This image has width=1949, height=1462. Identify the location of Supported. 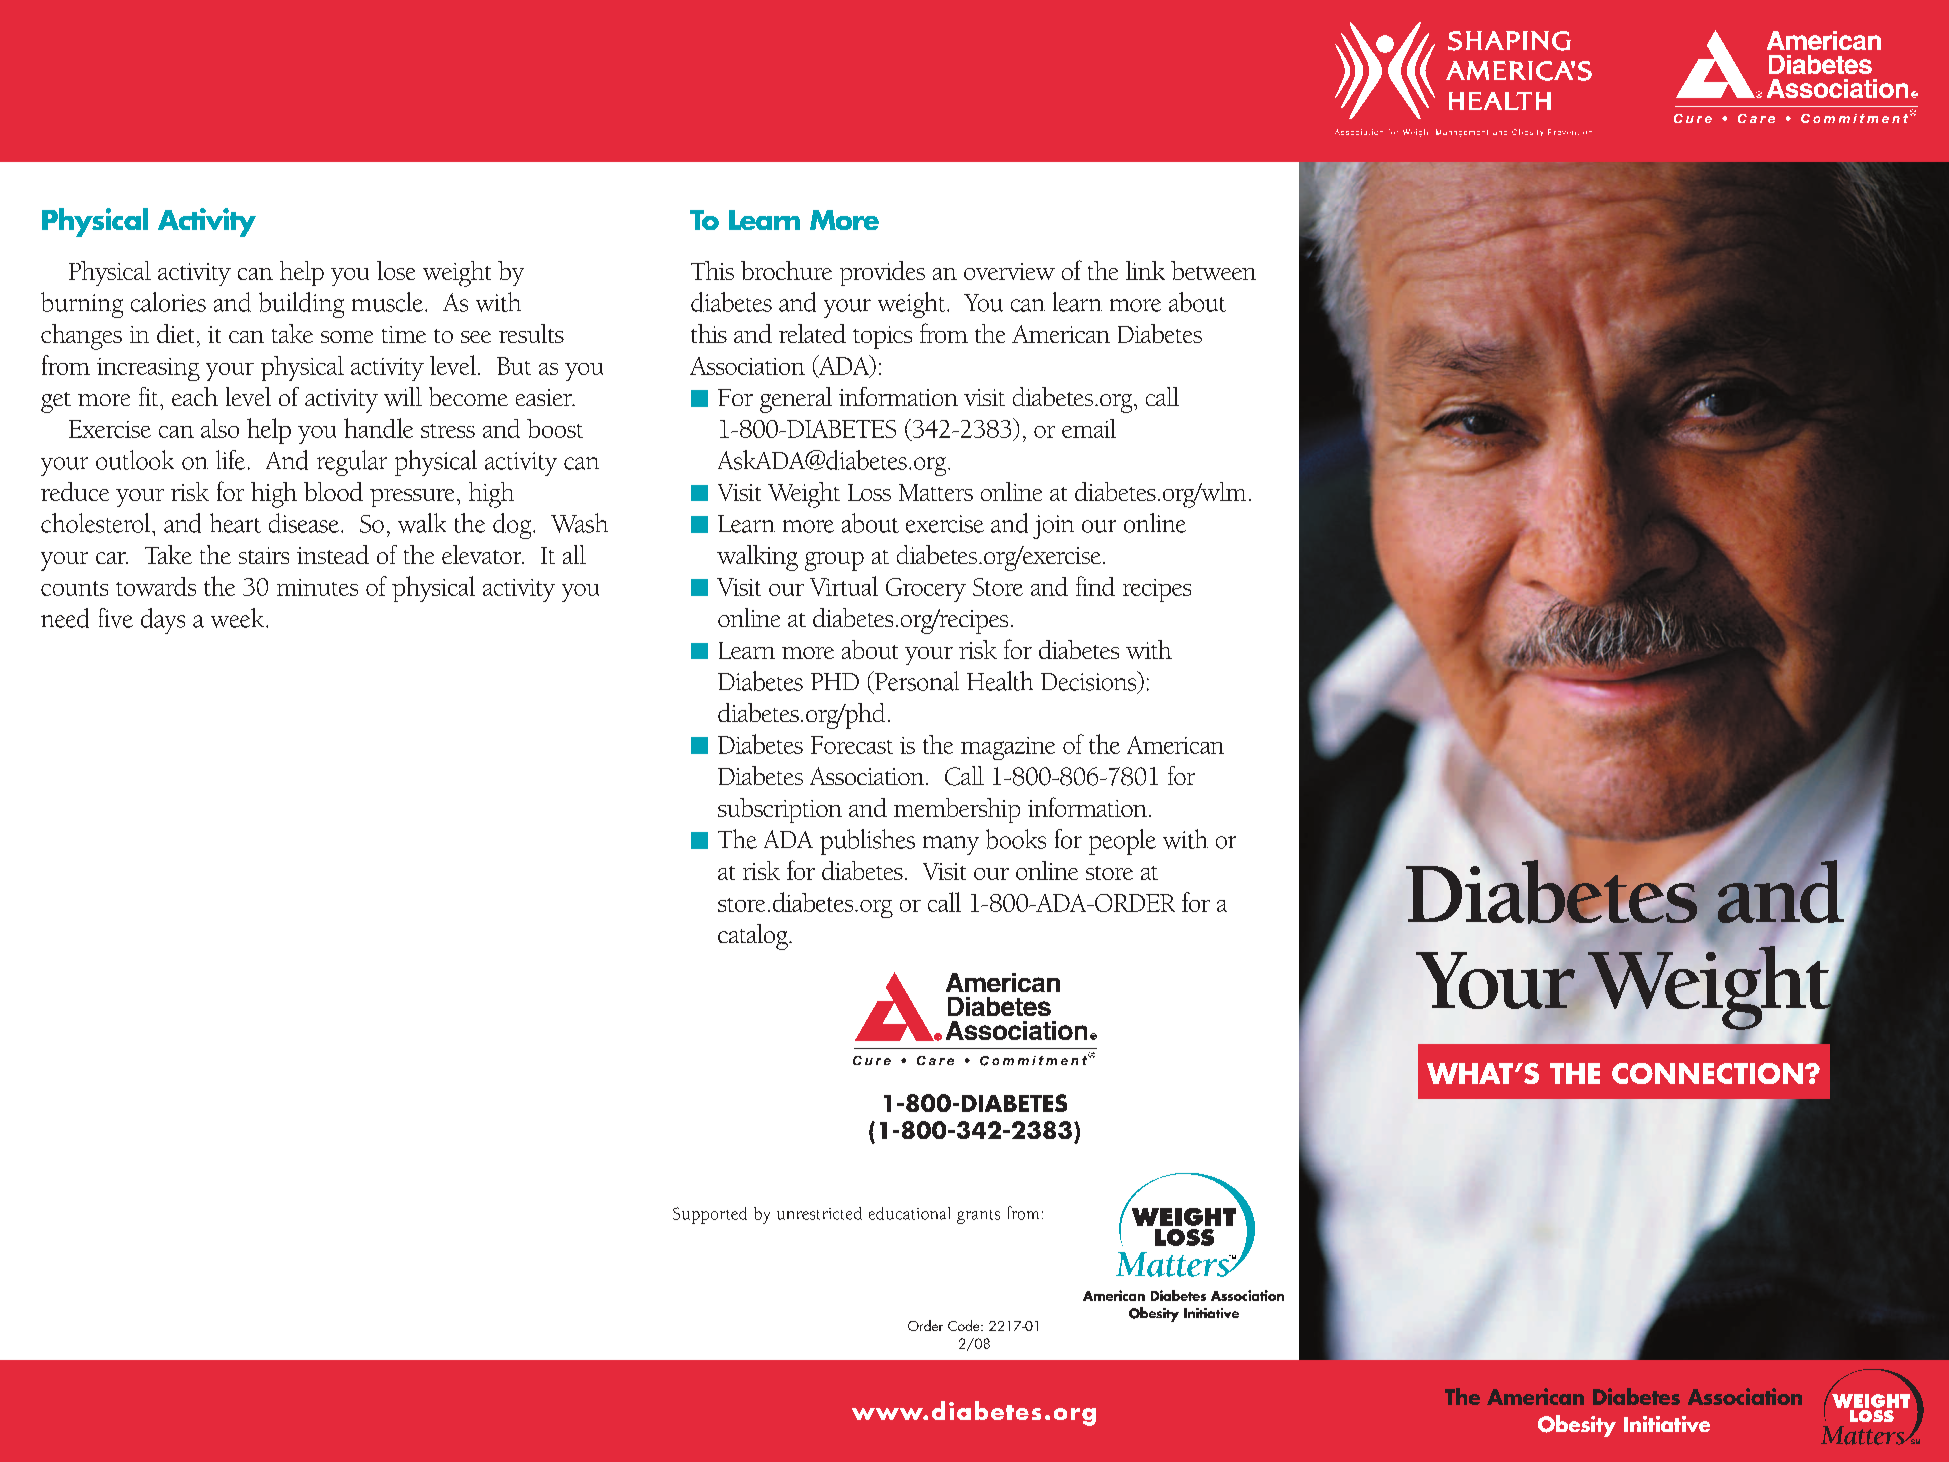
(710, 1215).
